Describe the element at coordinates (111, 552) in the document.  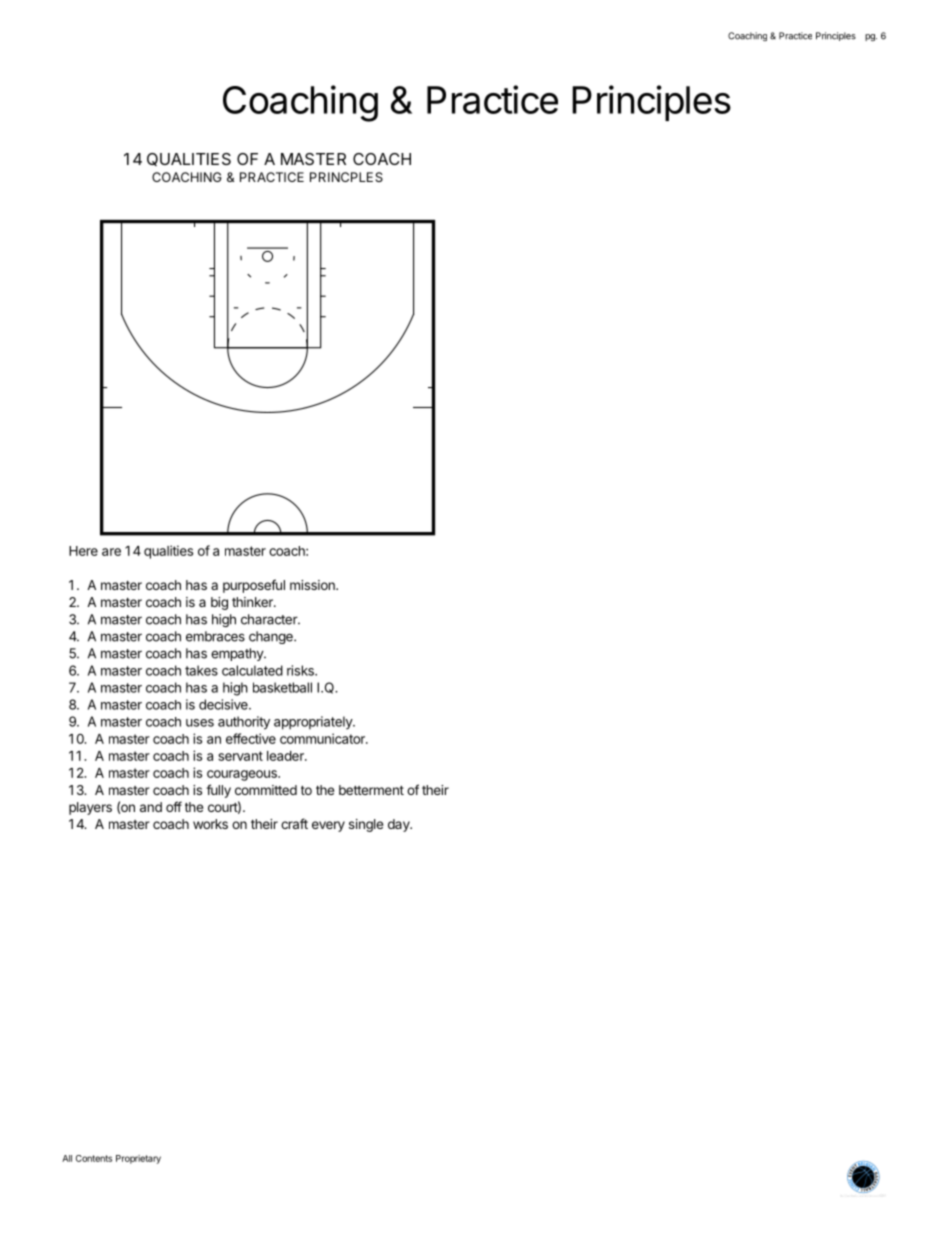
I see `are` at that location.
